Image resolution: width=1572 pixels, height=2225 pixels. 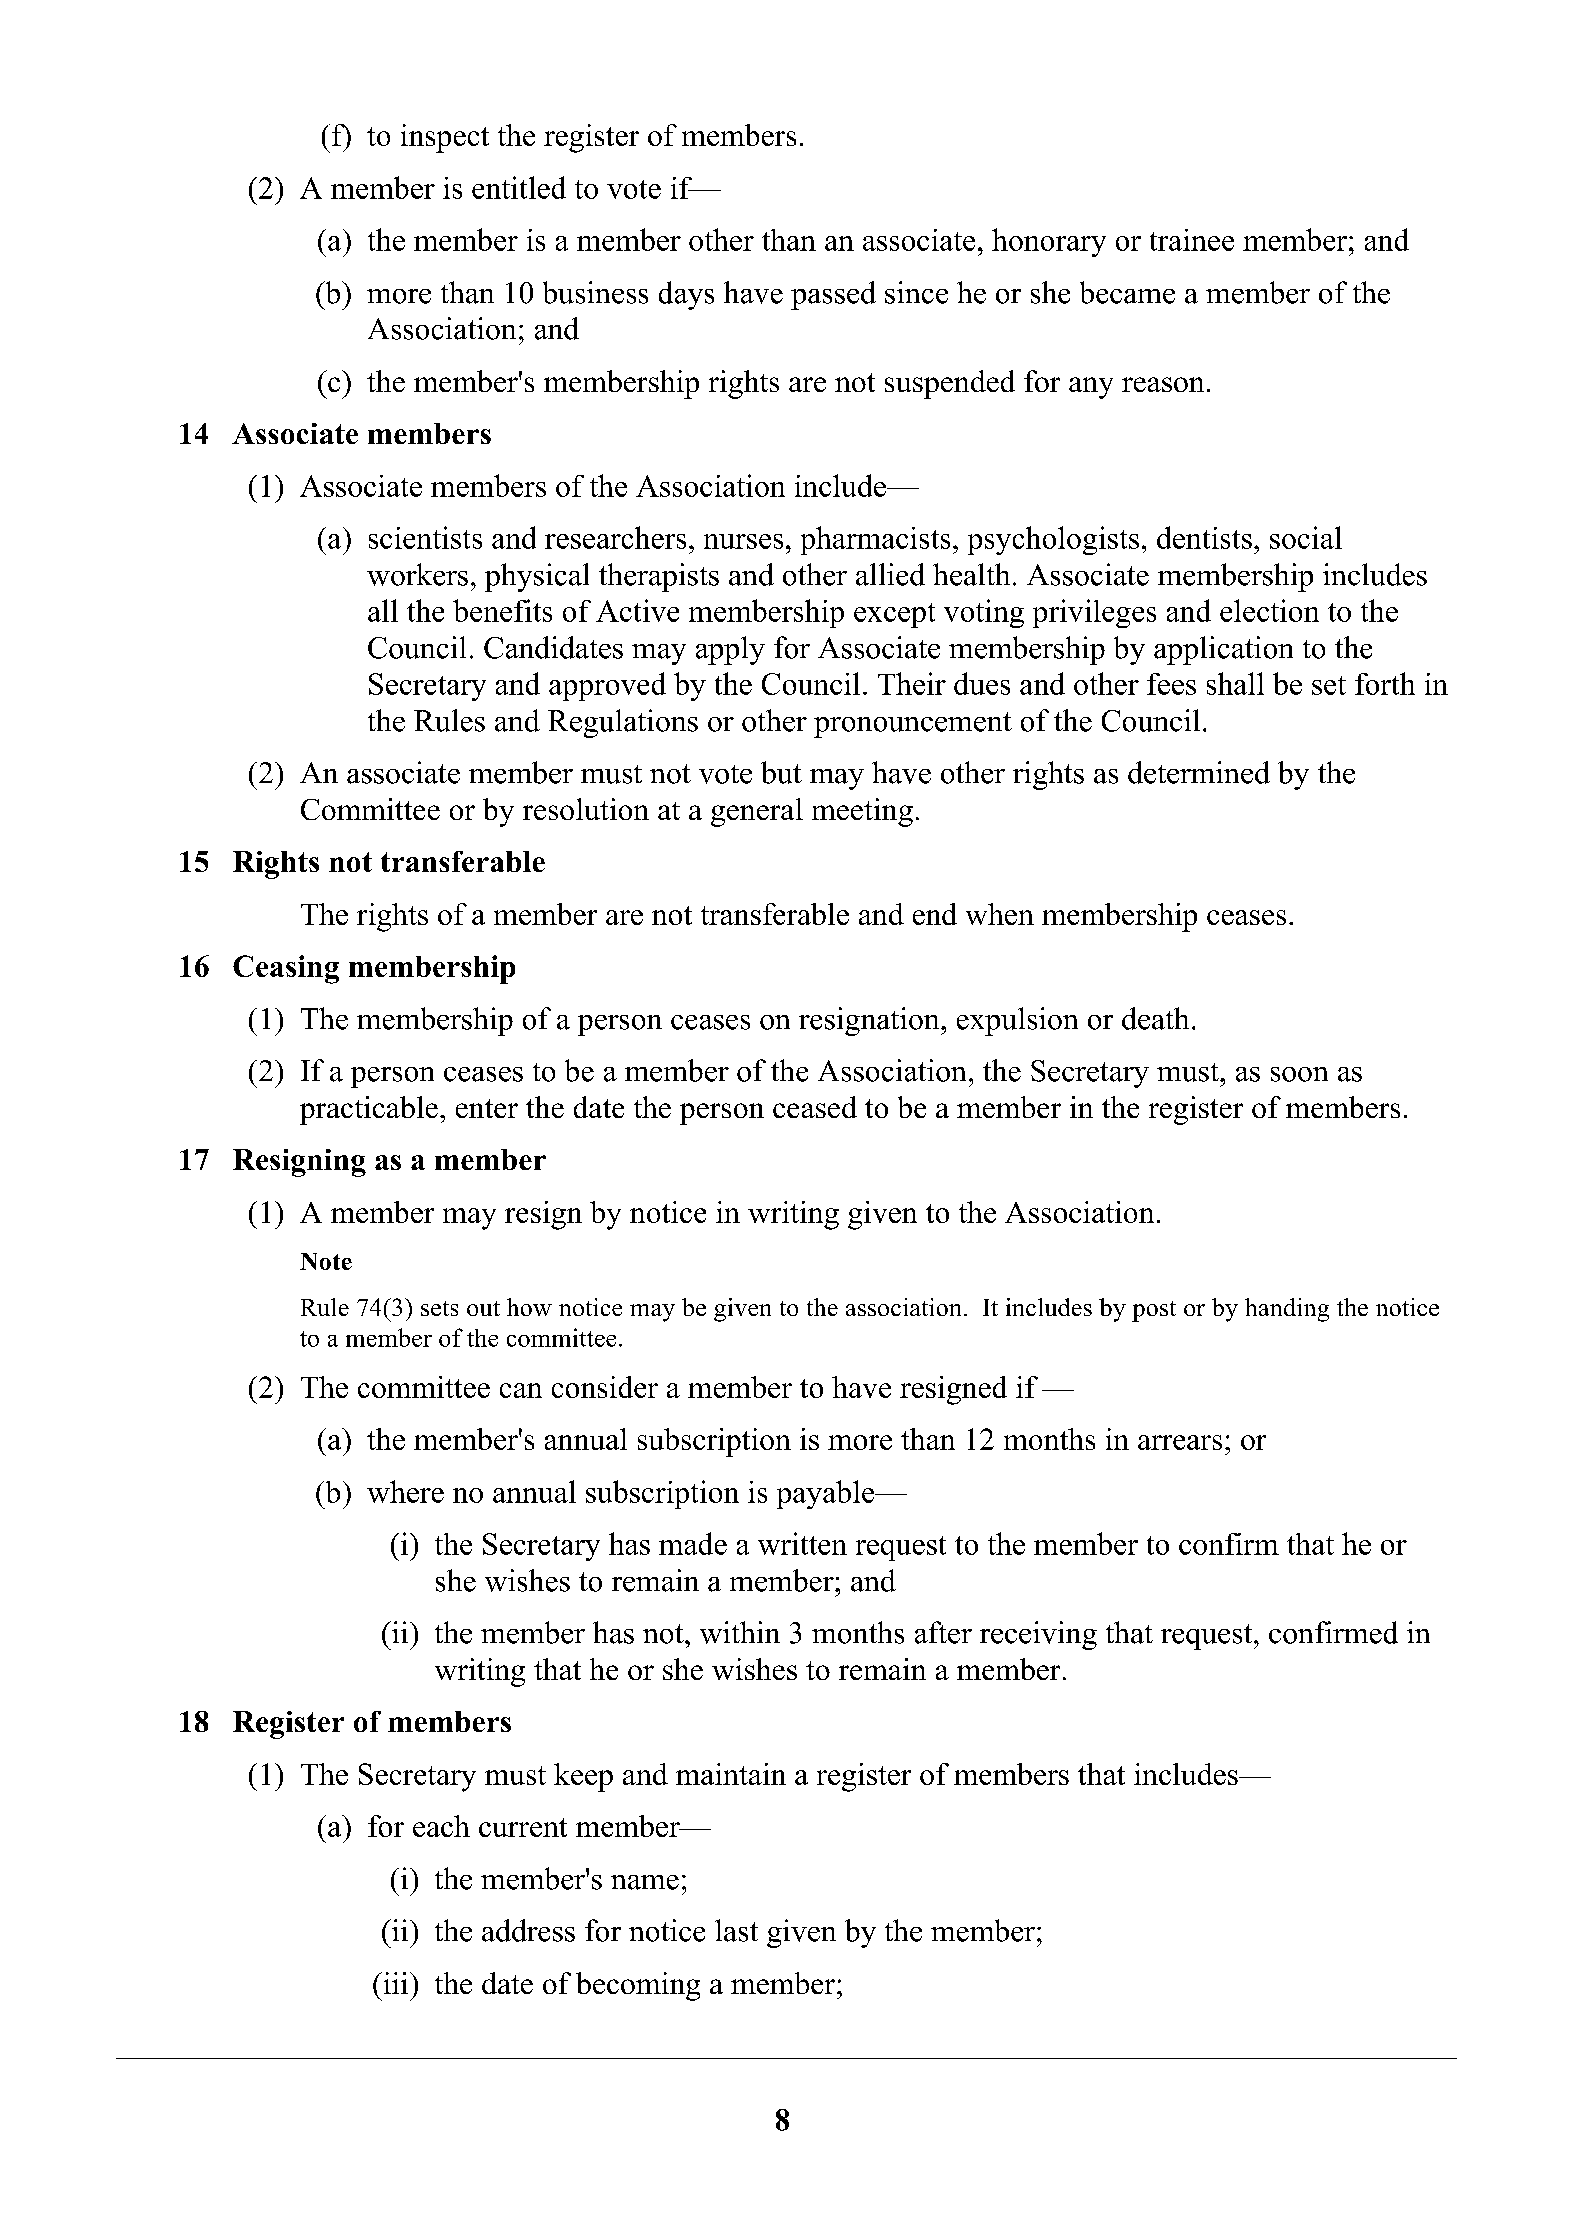 I want to click on determined, so click(x=1199, y=772).
